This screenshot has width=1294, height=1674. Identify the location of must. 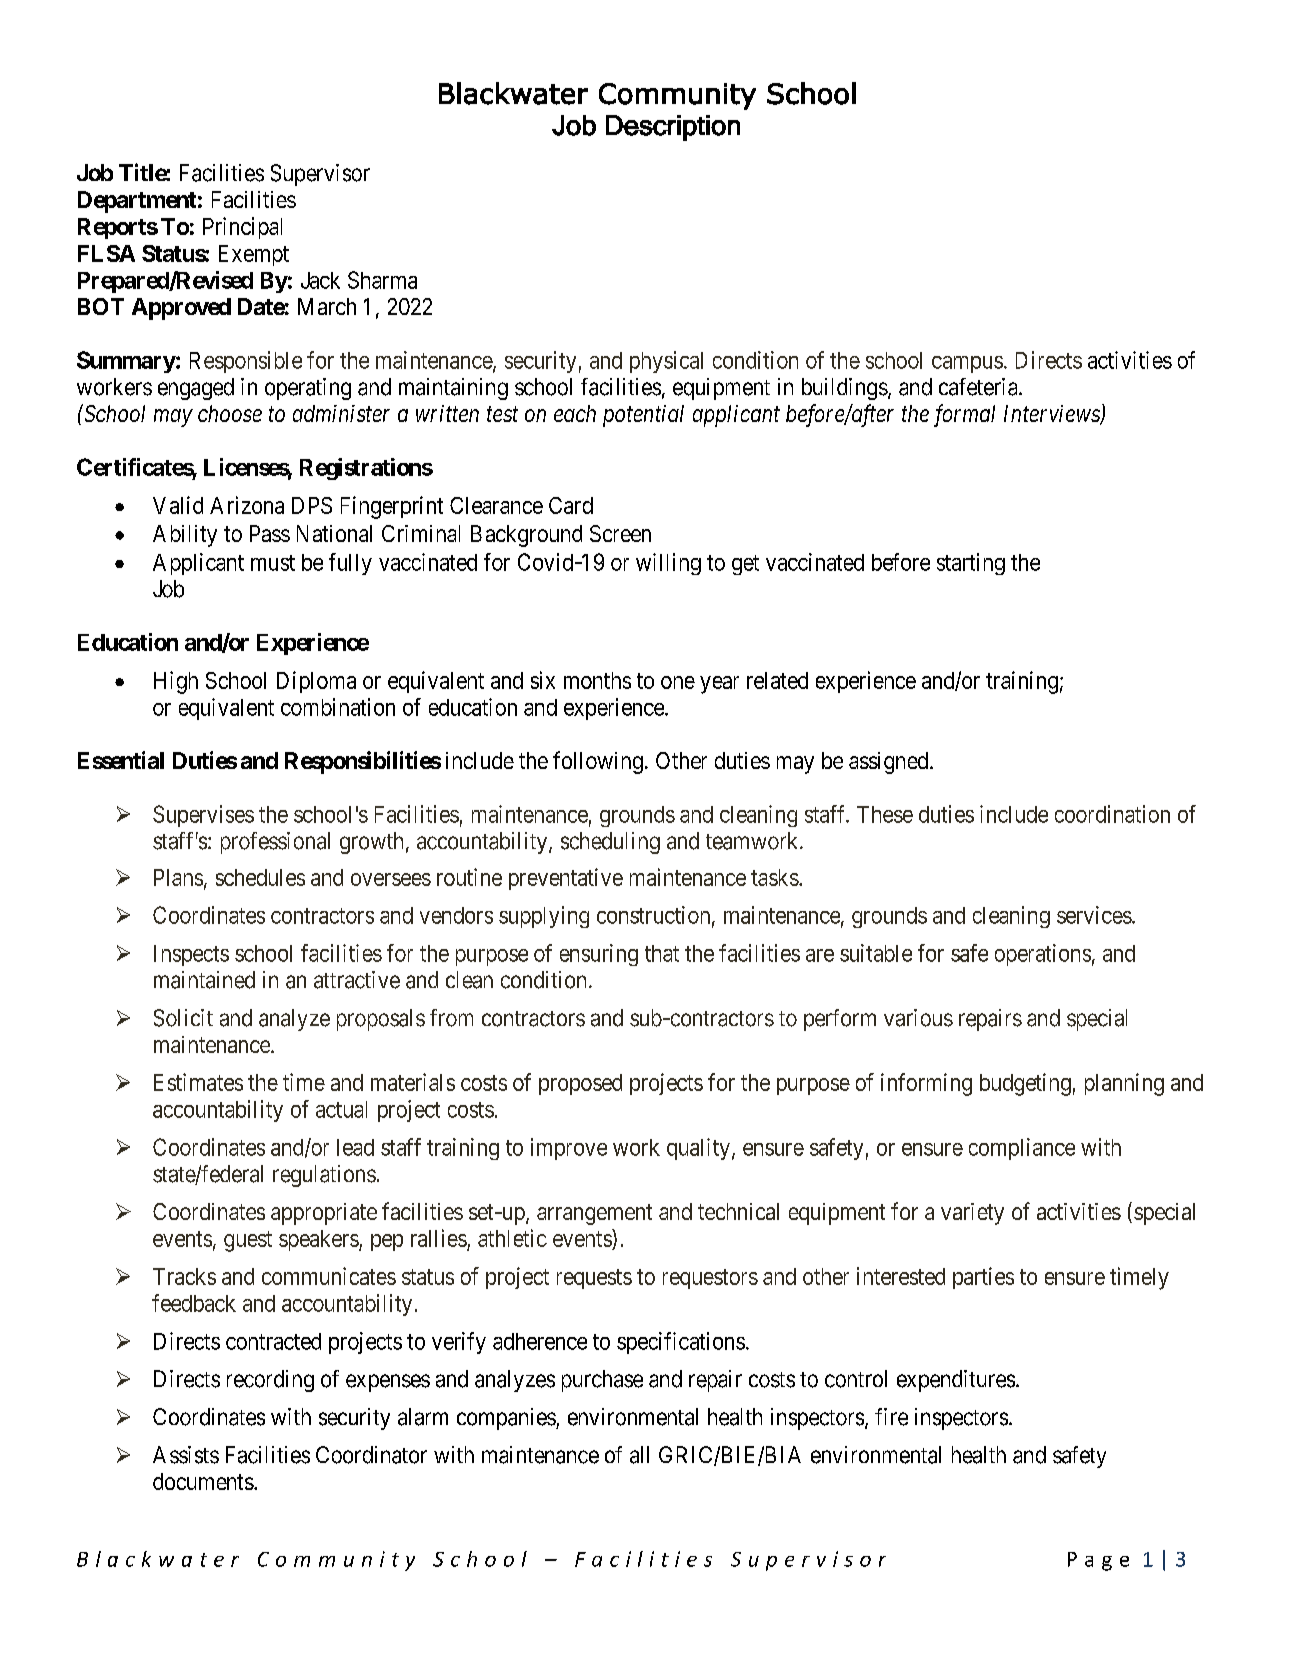
(273, 563).
